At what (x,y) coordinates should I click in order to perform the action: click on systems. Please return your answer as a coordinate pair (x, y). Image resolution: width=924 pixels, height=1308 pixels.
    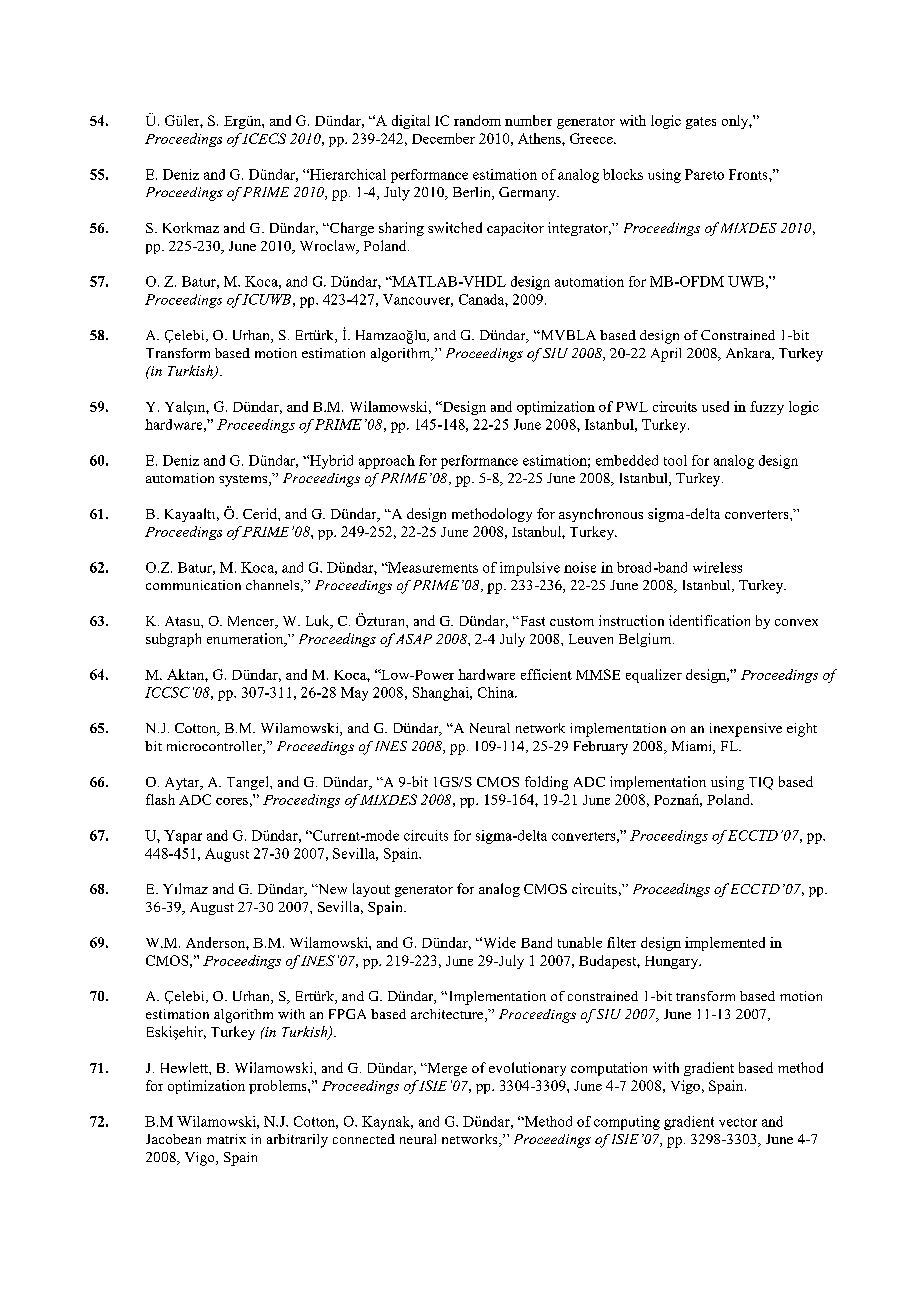
    Looking at the image, I should click on (244, 481).
